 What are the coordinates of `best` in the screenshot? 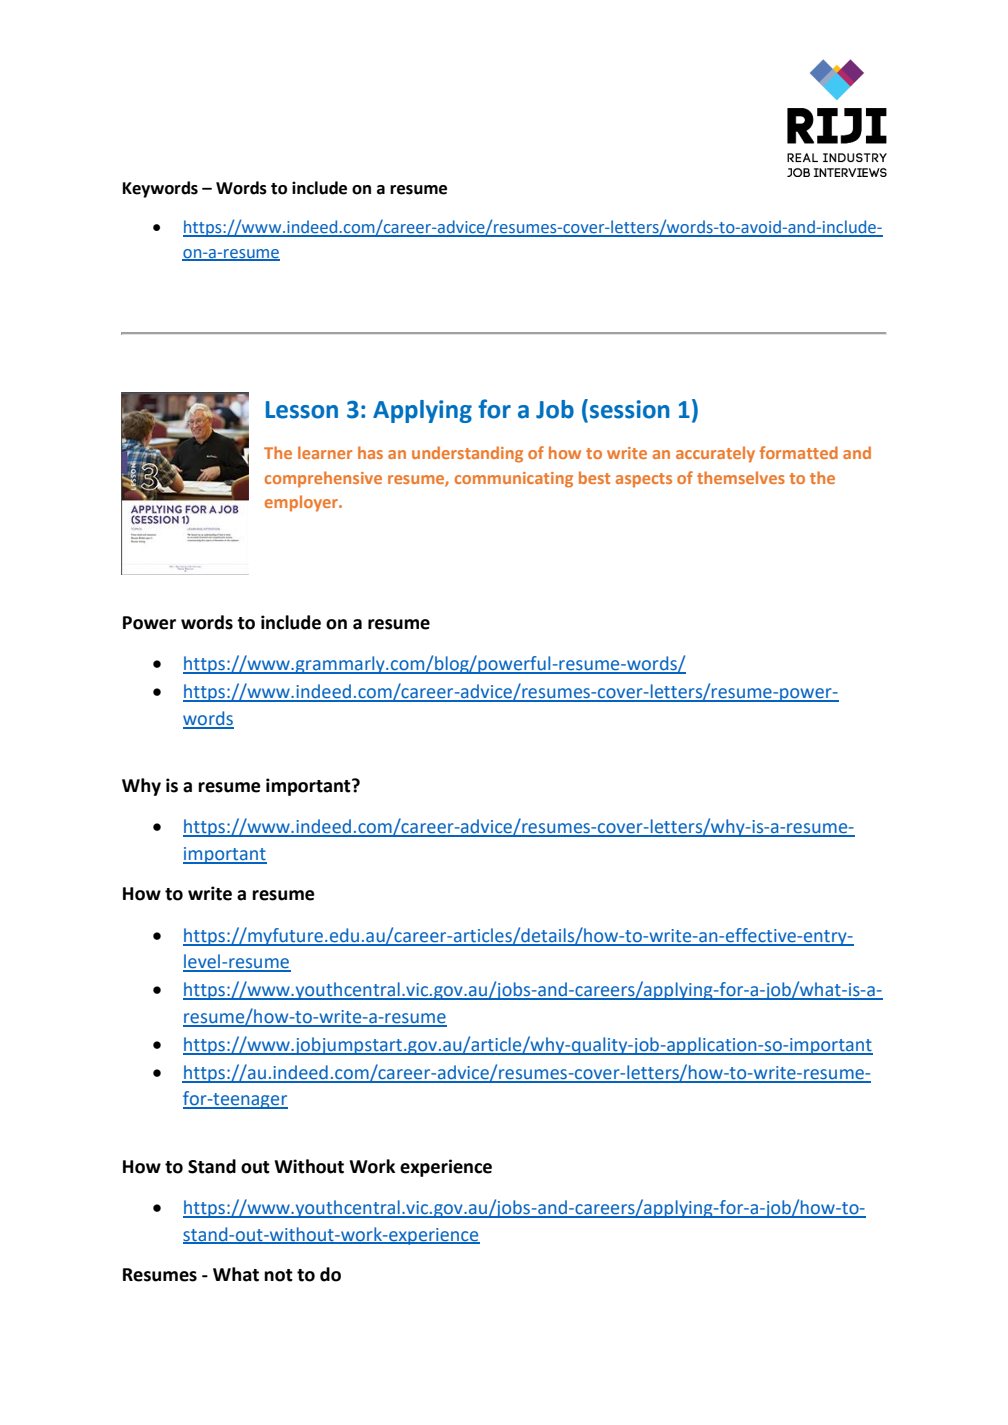 It's located at (594, 477).
